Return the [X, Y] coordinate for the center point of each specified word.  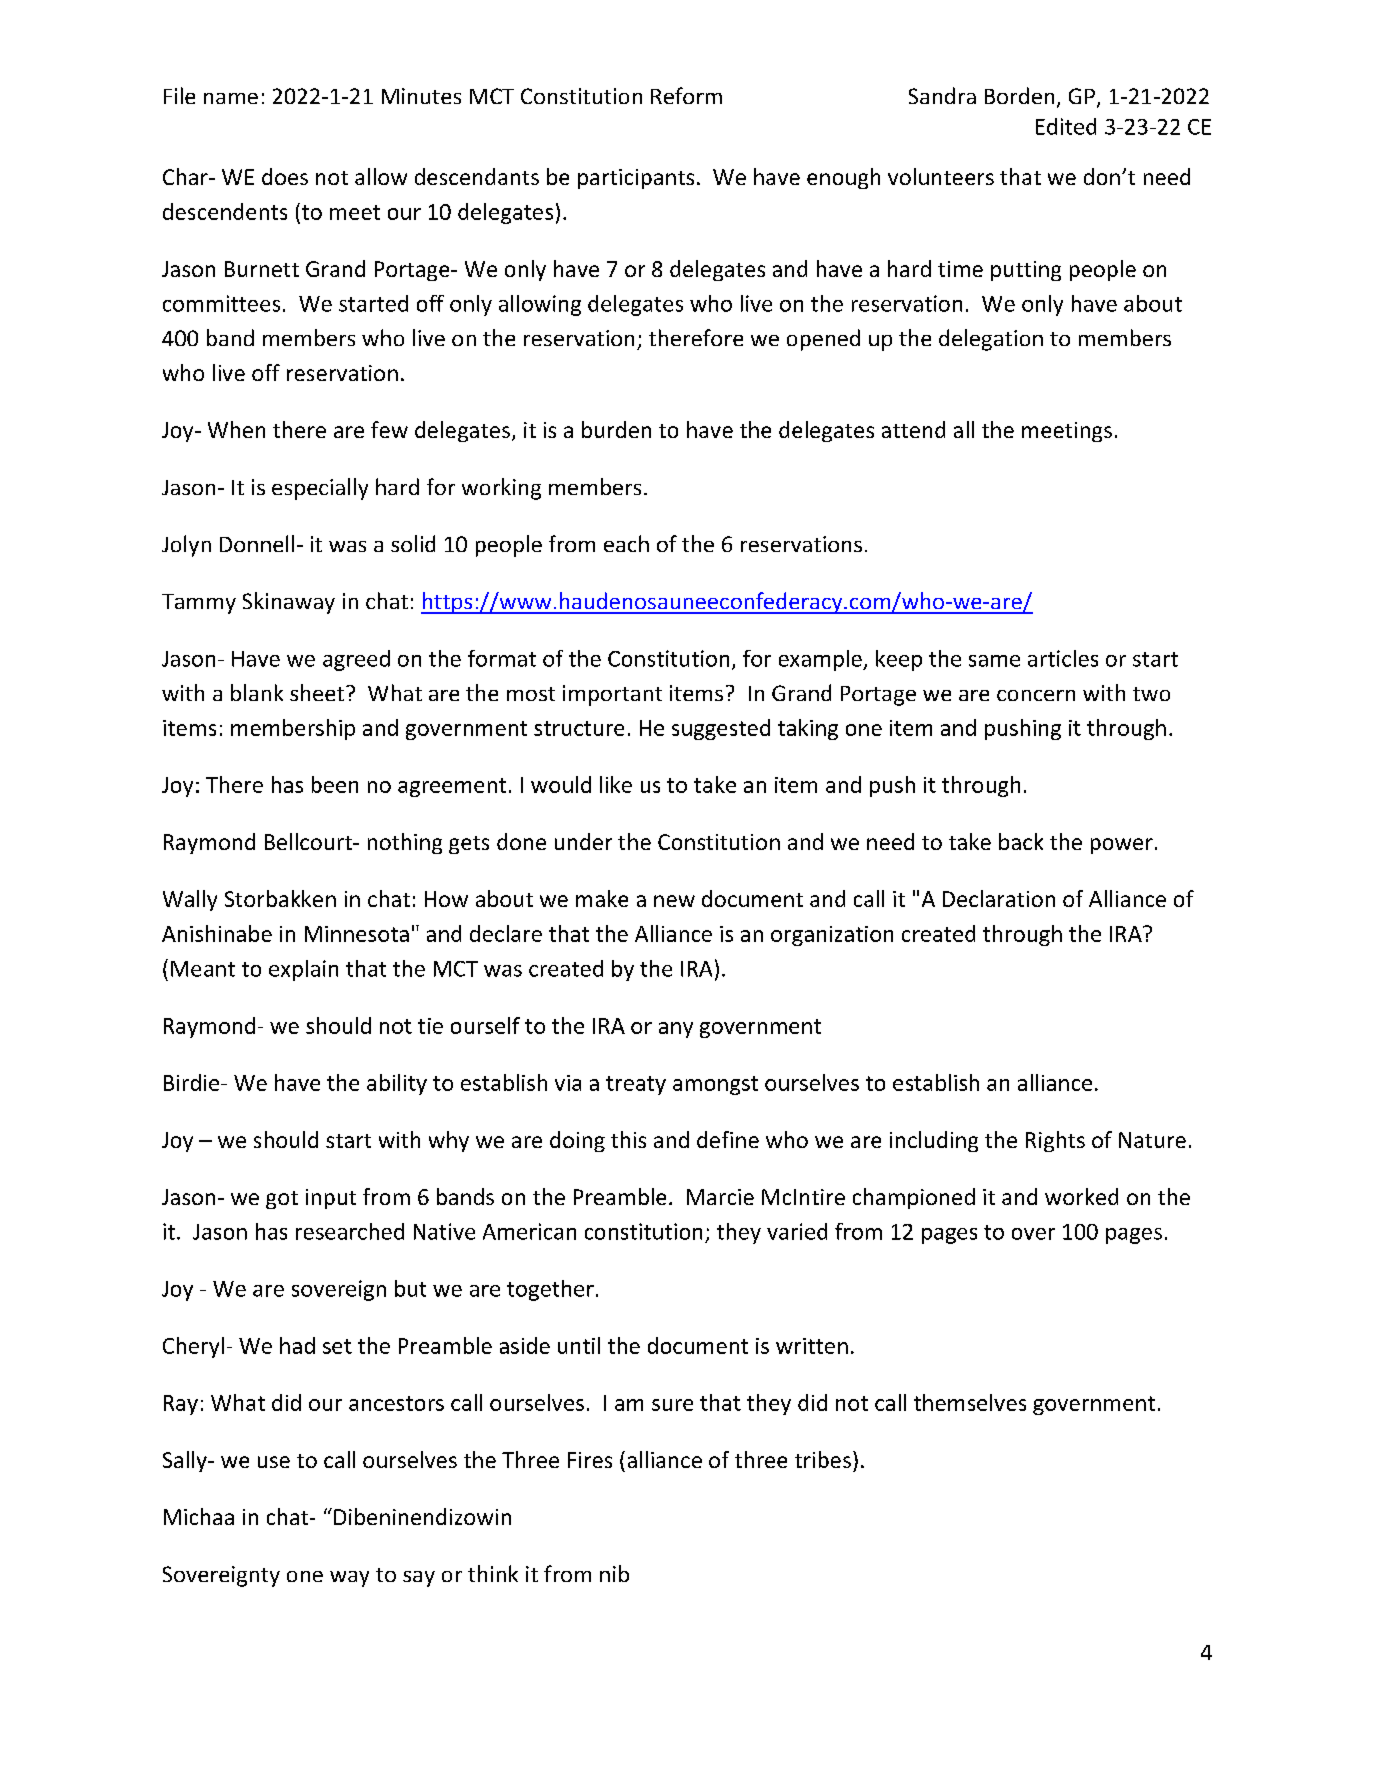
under [583, 841]
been [335, 784]
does [285, 176]
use [274, 1462]
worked [1081, 1196]
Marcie [720, 1197]
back [1021, 841]
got [282, 1200]
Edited [1066, 126]
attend [913, 429]
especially [320, 489]
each [626, 543]
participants [636, 179]
